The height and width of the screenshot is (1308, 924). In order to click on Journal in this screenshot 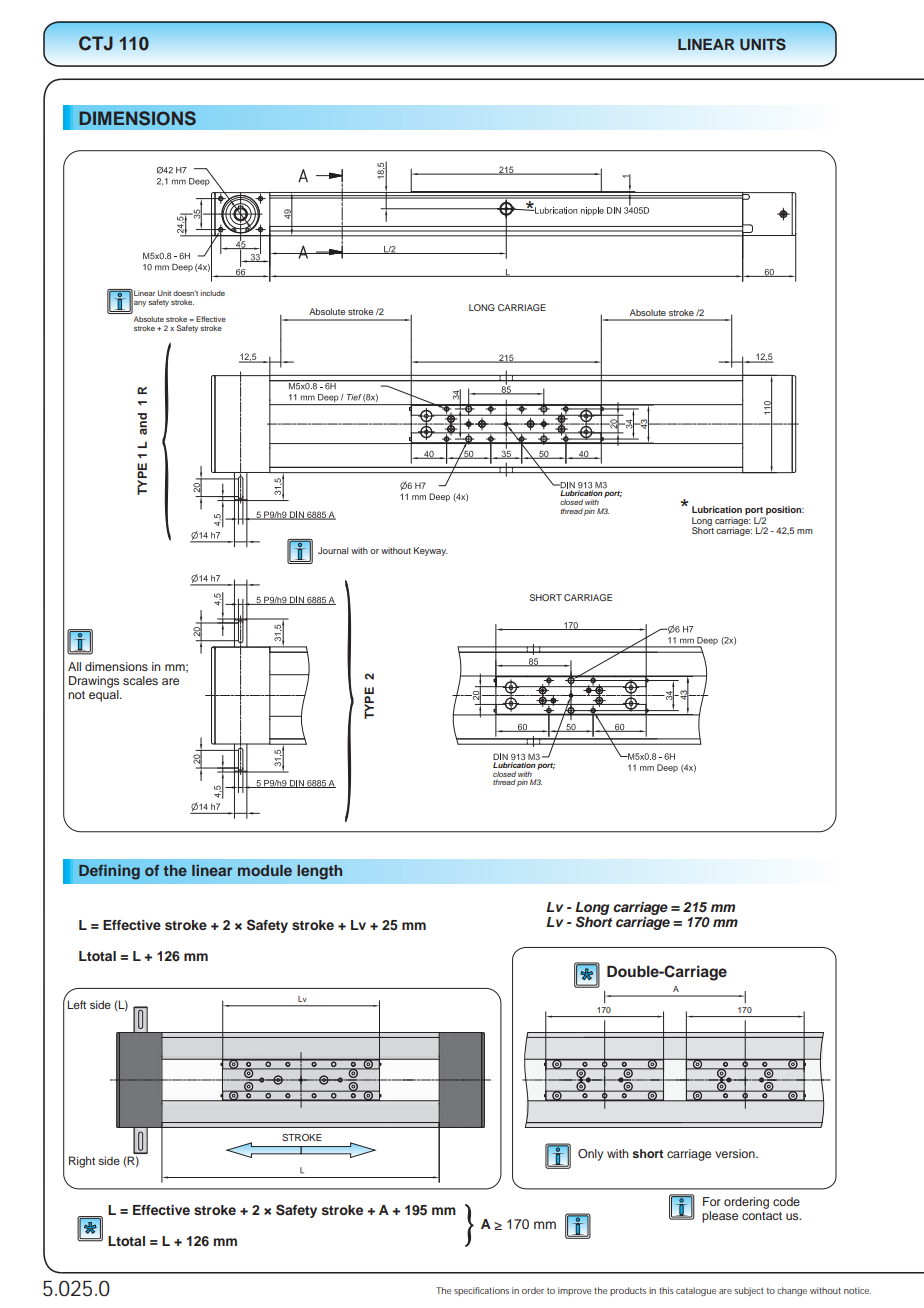, I will do `click(333, 550)`.
